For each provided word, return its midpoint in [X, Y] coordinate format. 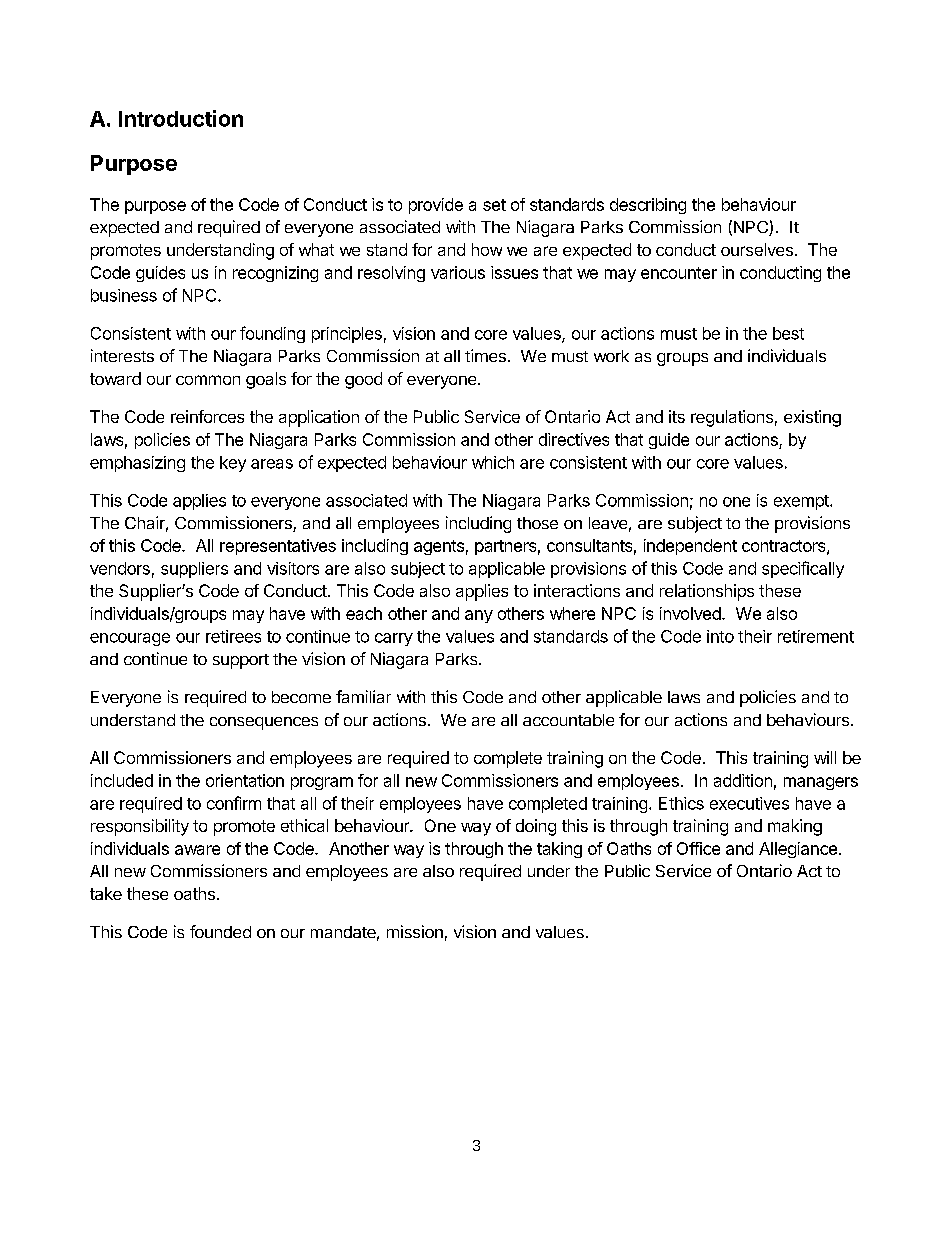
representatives [278, 547]
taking [559, 850]
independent [690, 547]
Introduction [181, 118]
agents [439, 547]
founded [220, 931]
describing [648, 206]
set [494, 205]
